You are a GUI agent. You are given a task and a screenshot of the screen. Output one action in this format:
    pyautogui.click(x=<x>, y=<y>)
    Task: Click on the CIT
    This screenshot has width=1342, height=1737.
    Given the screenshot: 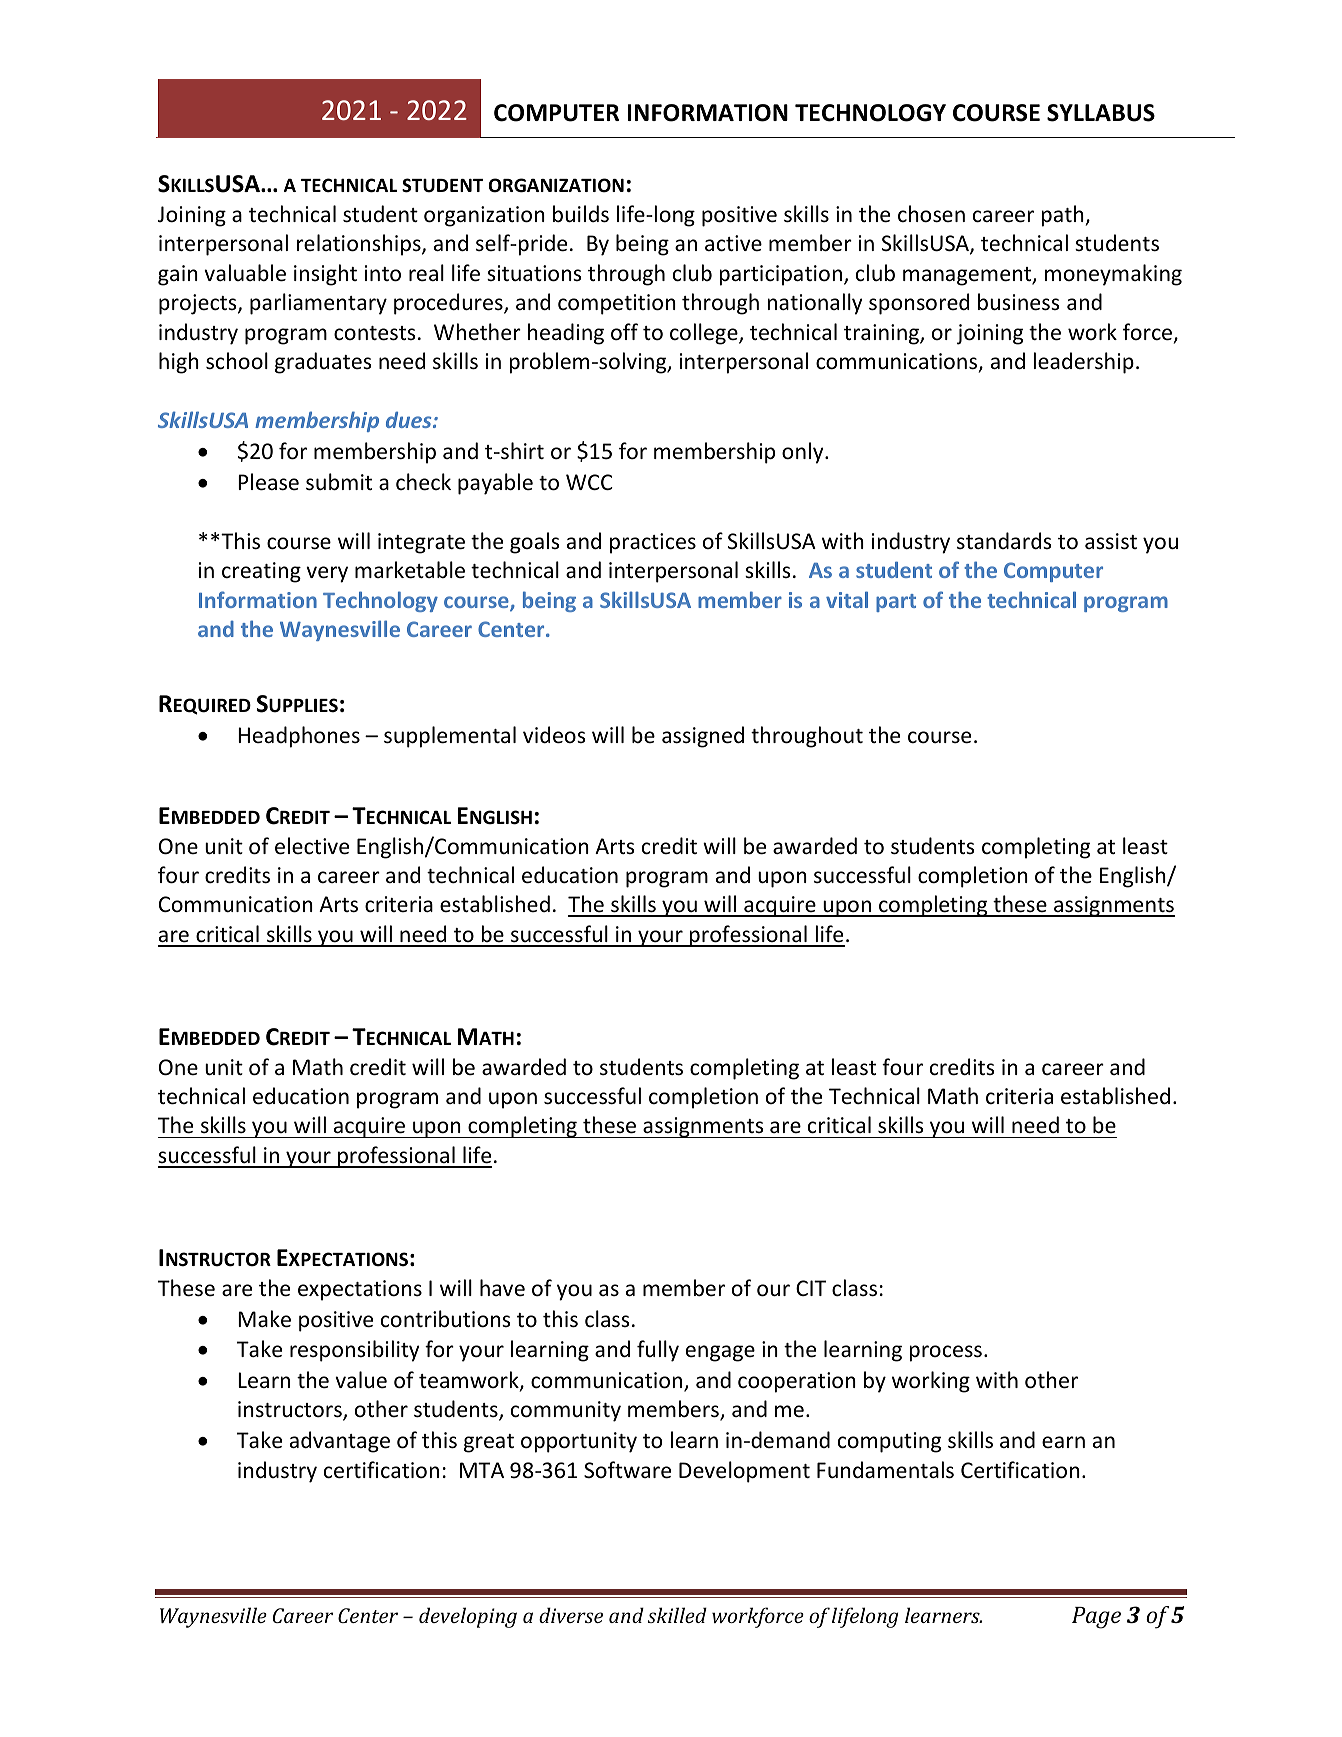 What is the action you would take?
    pyautogui.click(x=811, y=1288)
